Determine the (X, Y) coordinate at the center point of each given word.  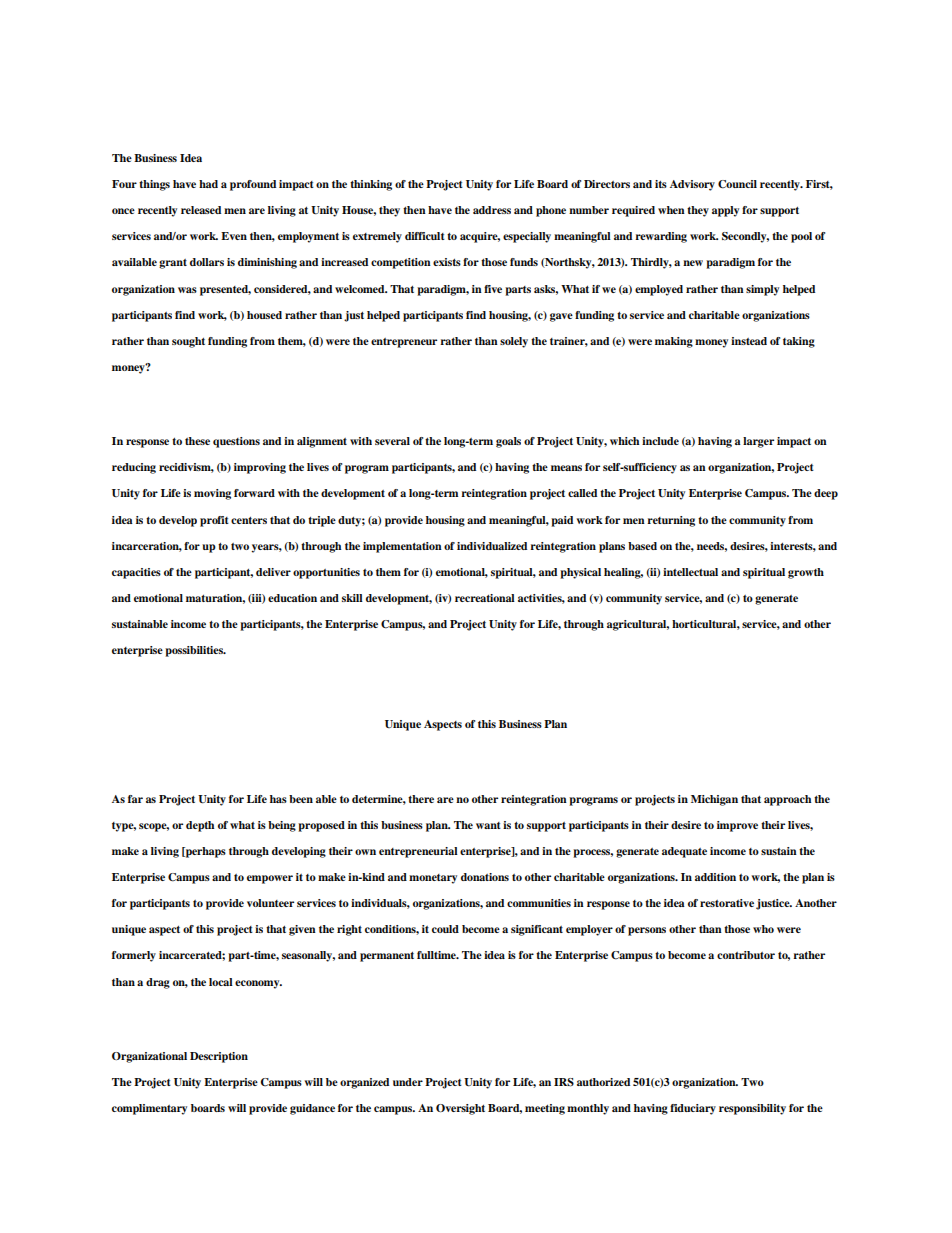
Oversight (460, 1109)
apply (725, 211)
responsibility (752, 1109)
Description (219, 1057)
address (492, 210)
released (201, 210)
